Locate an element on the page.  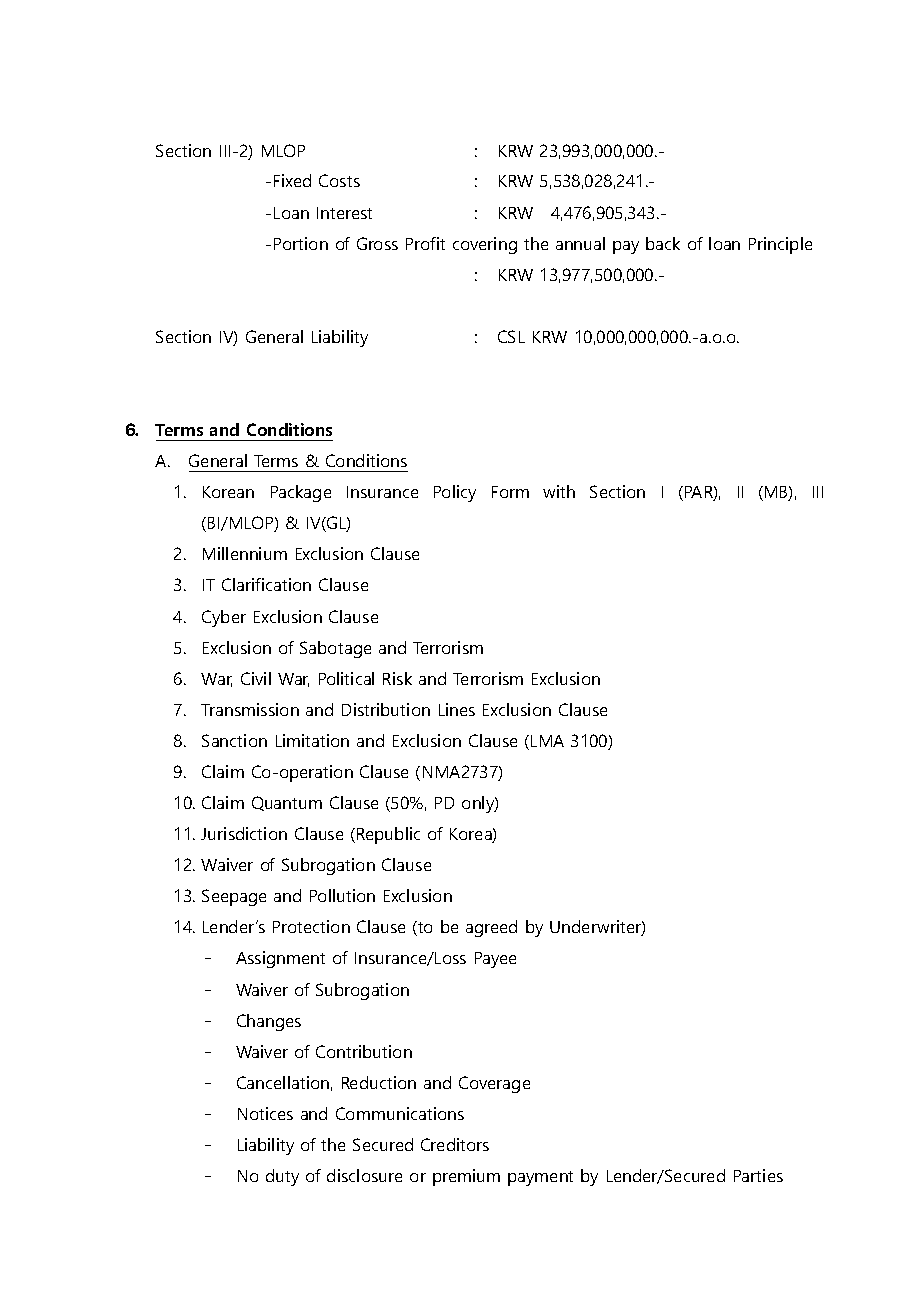
Package is located at coordinates (301, 493).
